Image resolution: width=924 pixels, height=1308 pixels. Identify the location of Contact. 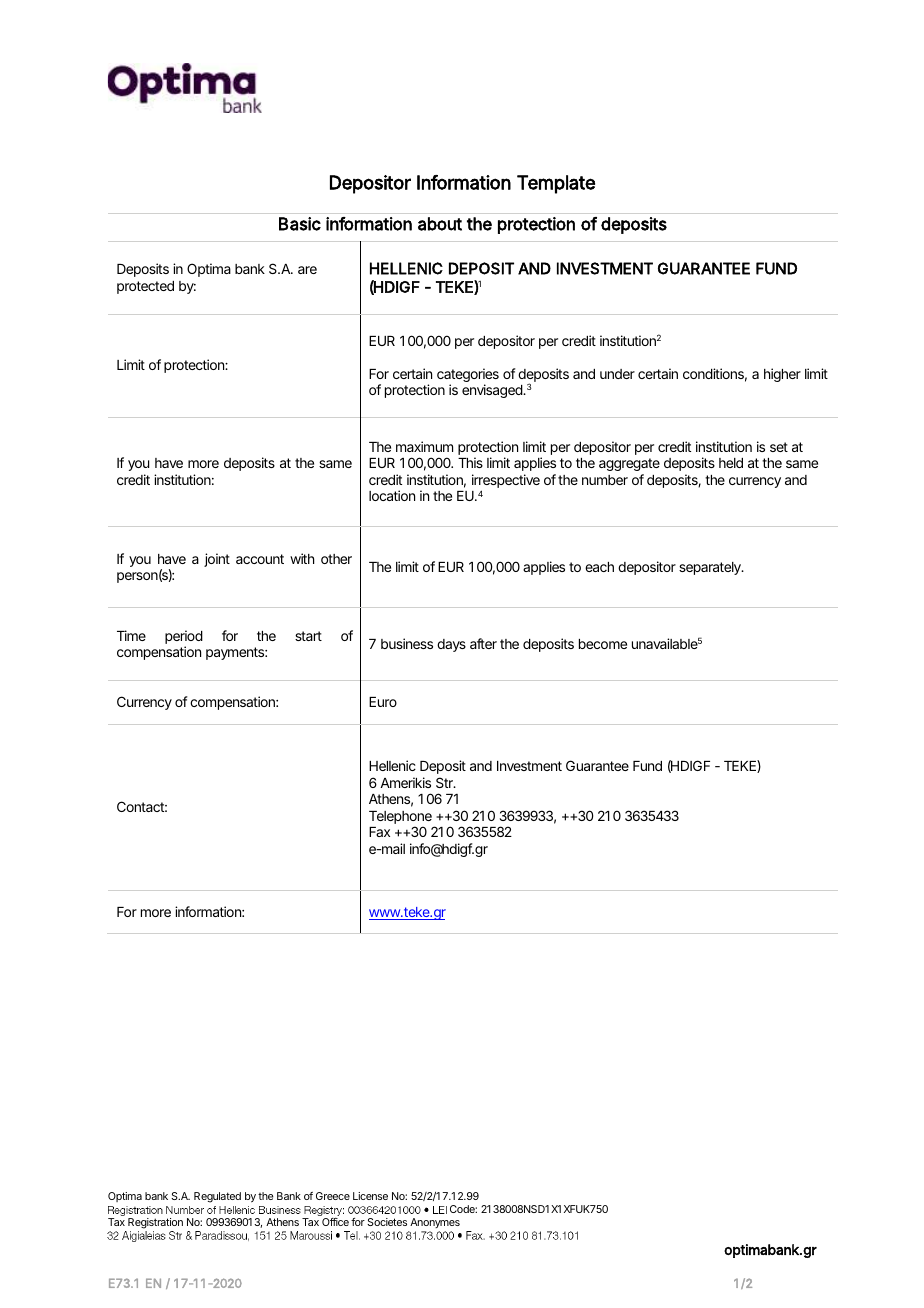
(142, 806).
